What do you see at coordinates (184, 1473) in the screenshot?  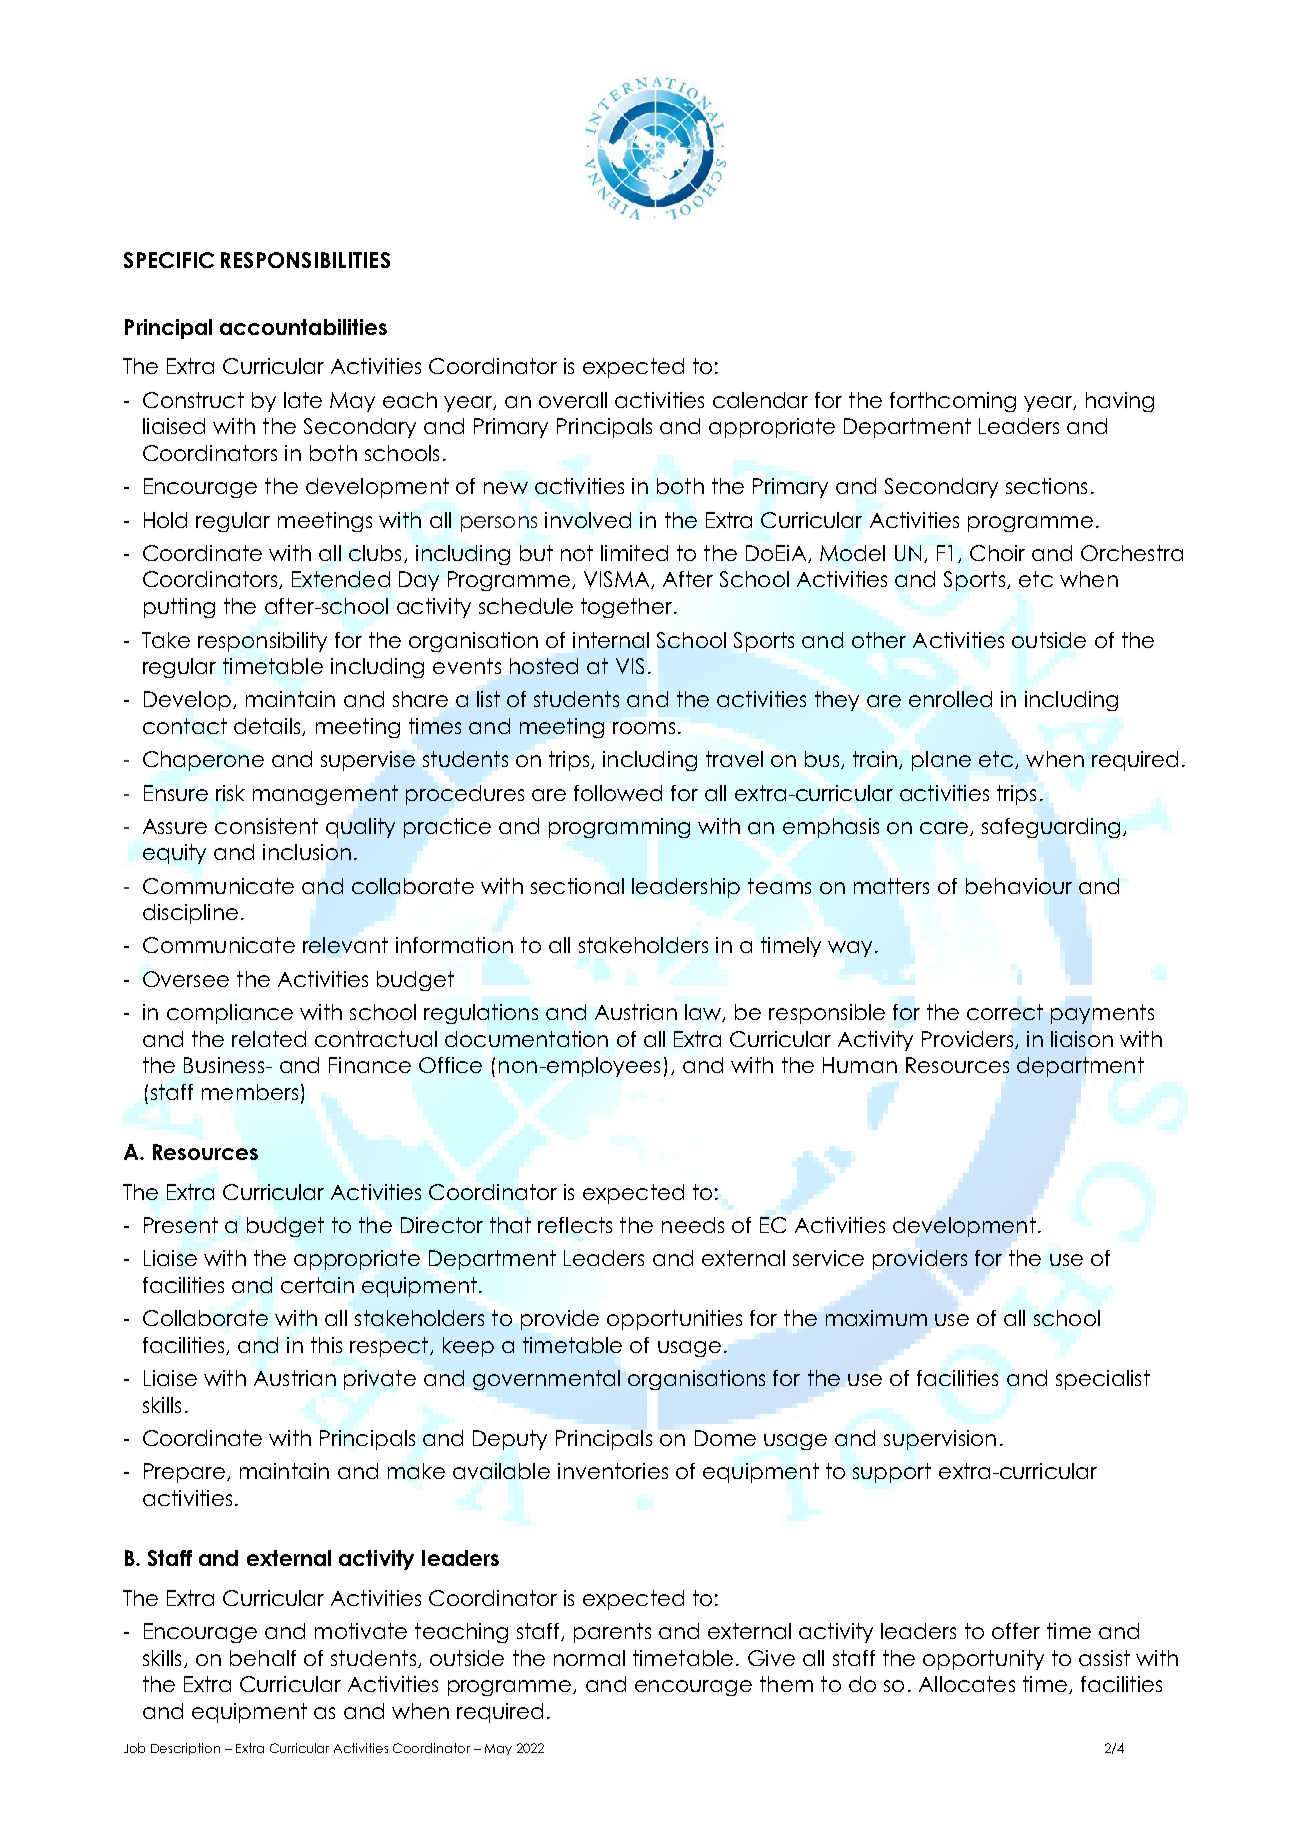 I see `Prepare` at bounding box center [184, 1473].
